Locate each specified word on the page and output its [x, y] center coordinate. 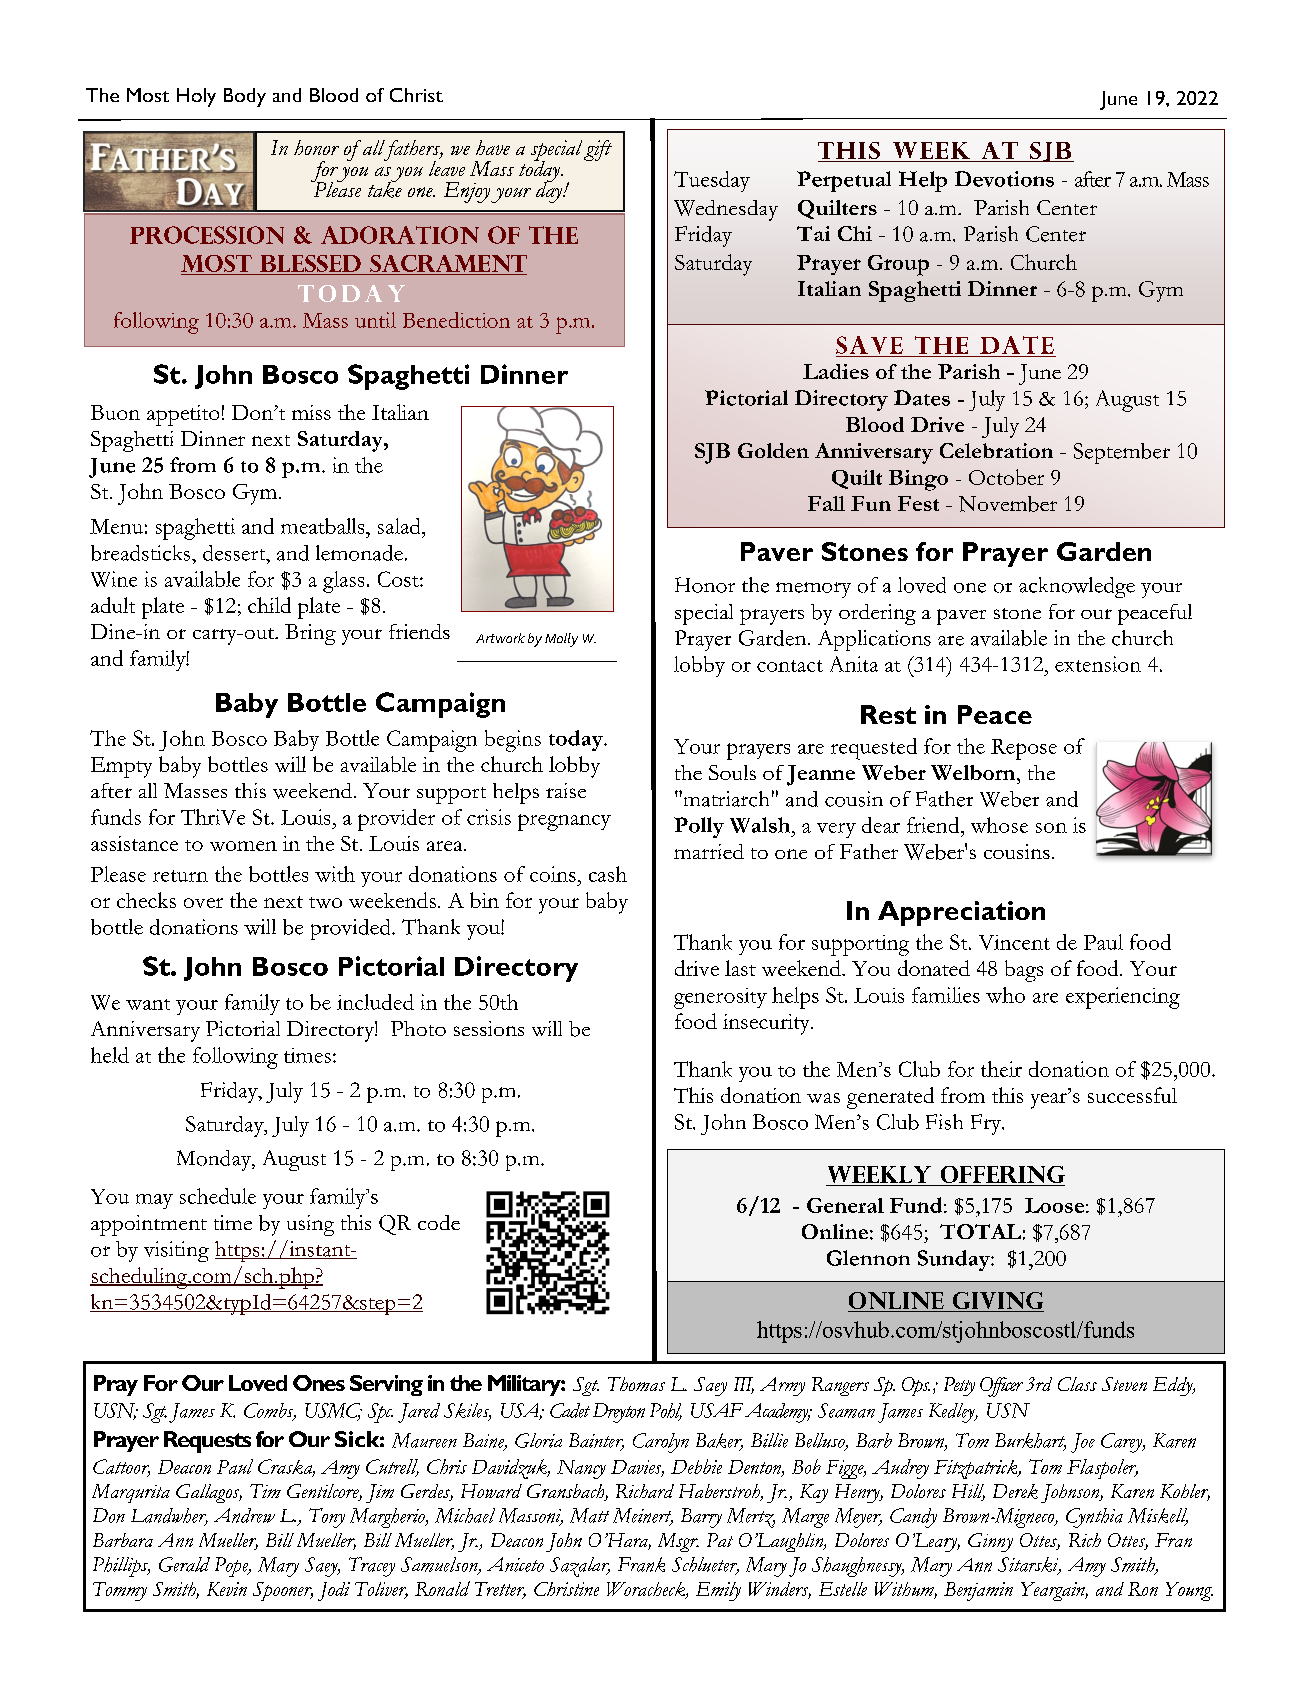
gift [598, 150]
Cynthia [1094, 1518]
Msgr [678, 1542]
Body [245, 97]
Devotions [1004, 179]
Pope [233, 1567]
